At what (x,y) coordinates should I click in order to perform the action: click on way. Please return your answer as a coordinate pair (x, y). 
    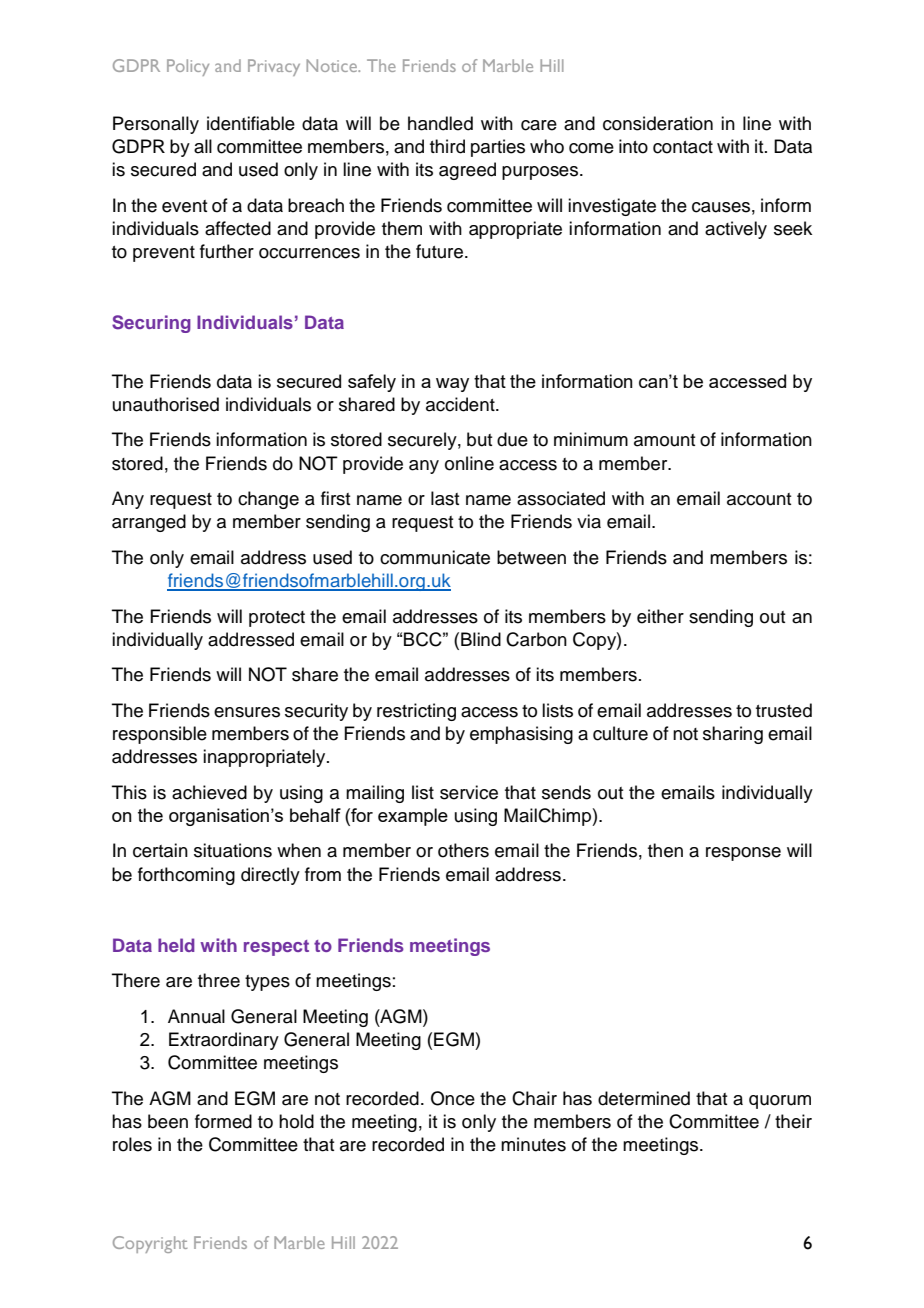
    Looking at the image, I should click on (452, 385).
